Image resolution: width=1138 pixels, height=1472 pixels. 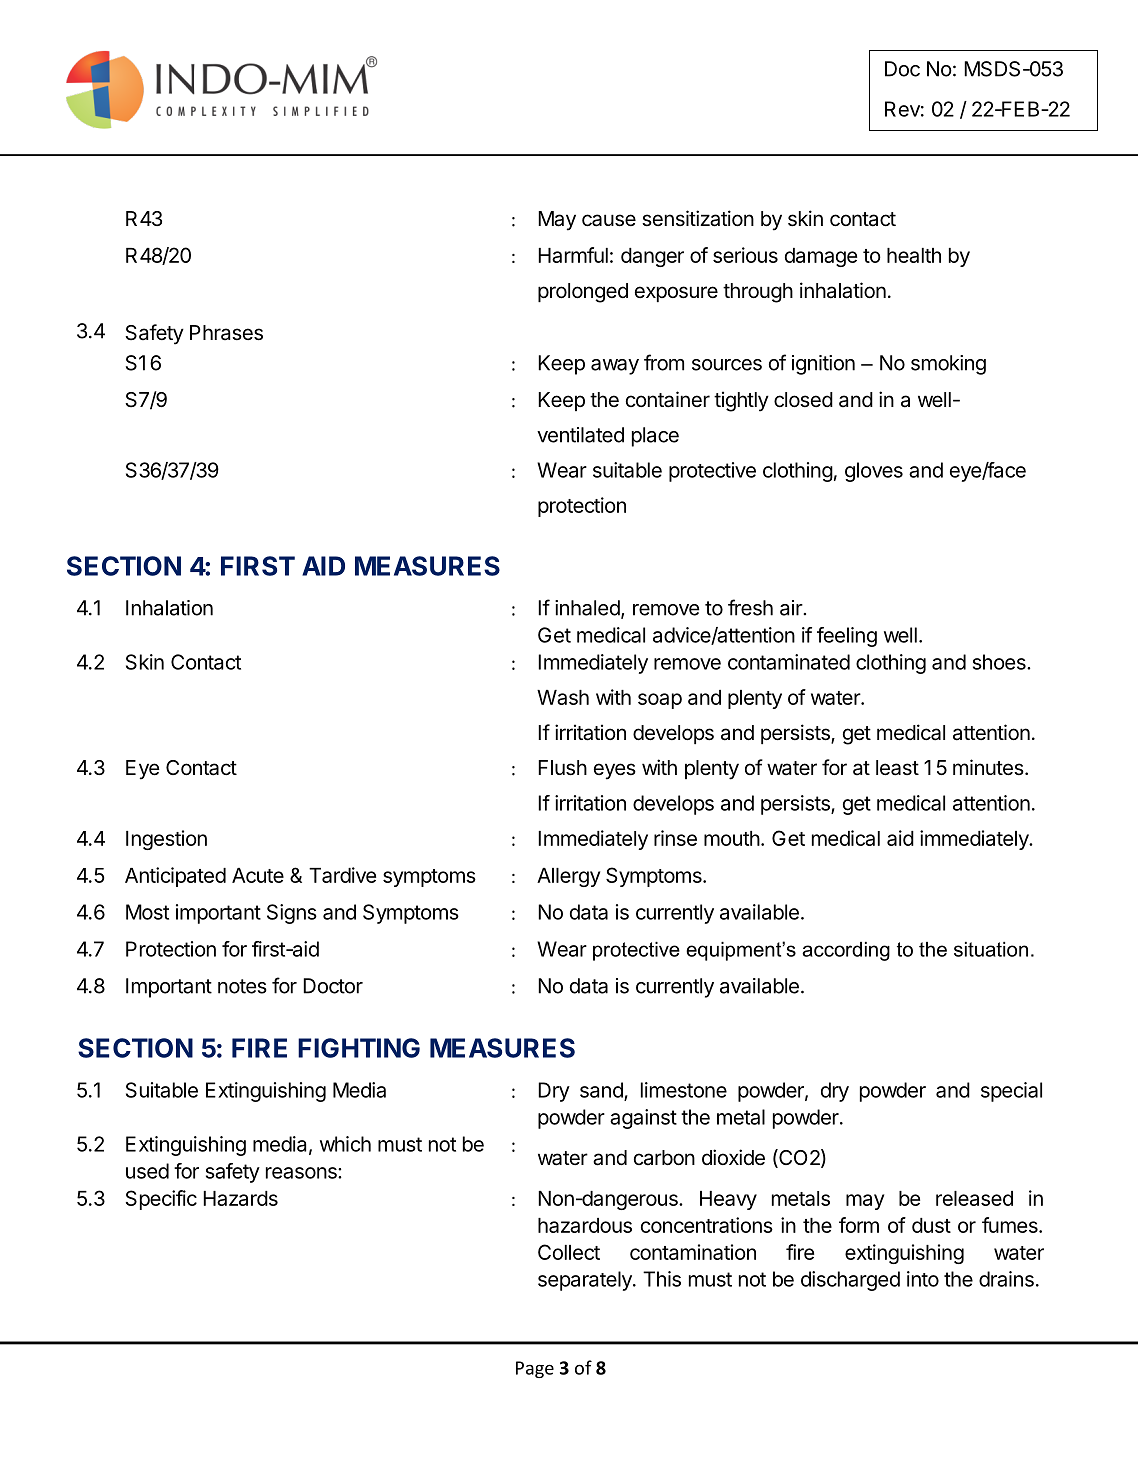 What do you see at coordinates (602, 1091) in the screenshot?
I see `sand` at bounding box center [602, 1091].
